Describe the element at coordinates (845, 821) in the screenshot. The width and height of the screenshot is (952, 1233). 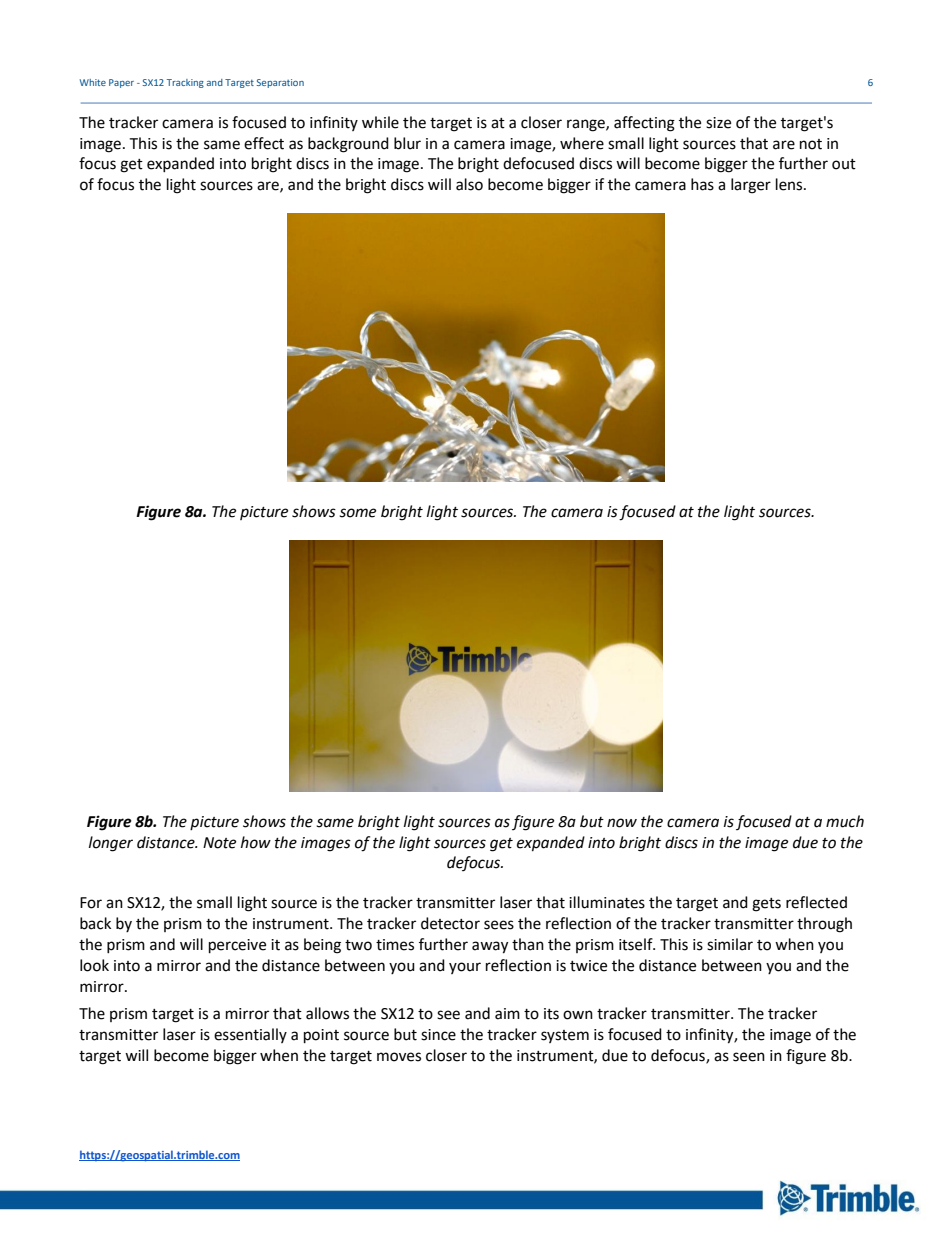
I see `much` at that location.
